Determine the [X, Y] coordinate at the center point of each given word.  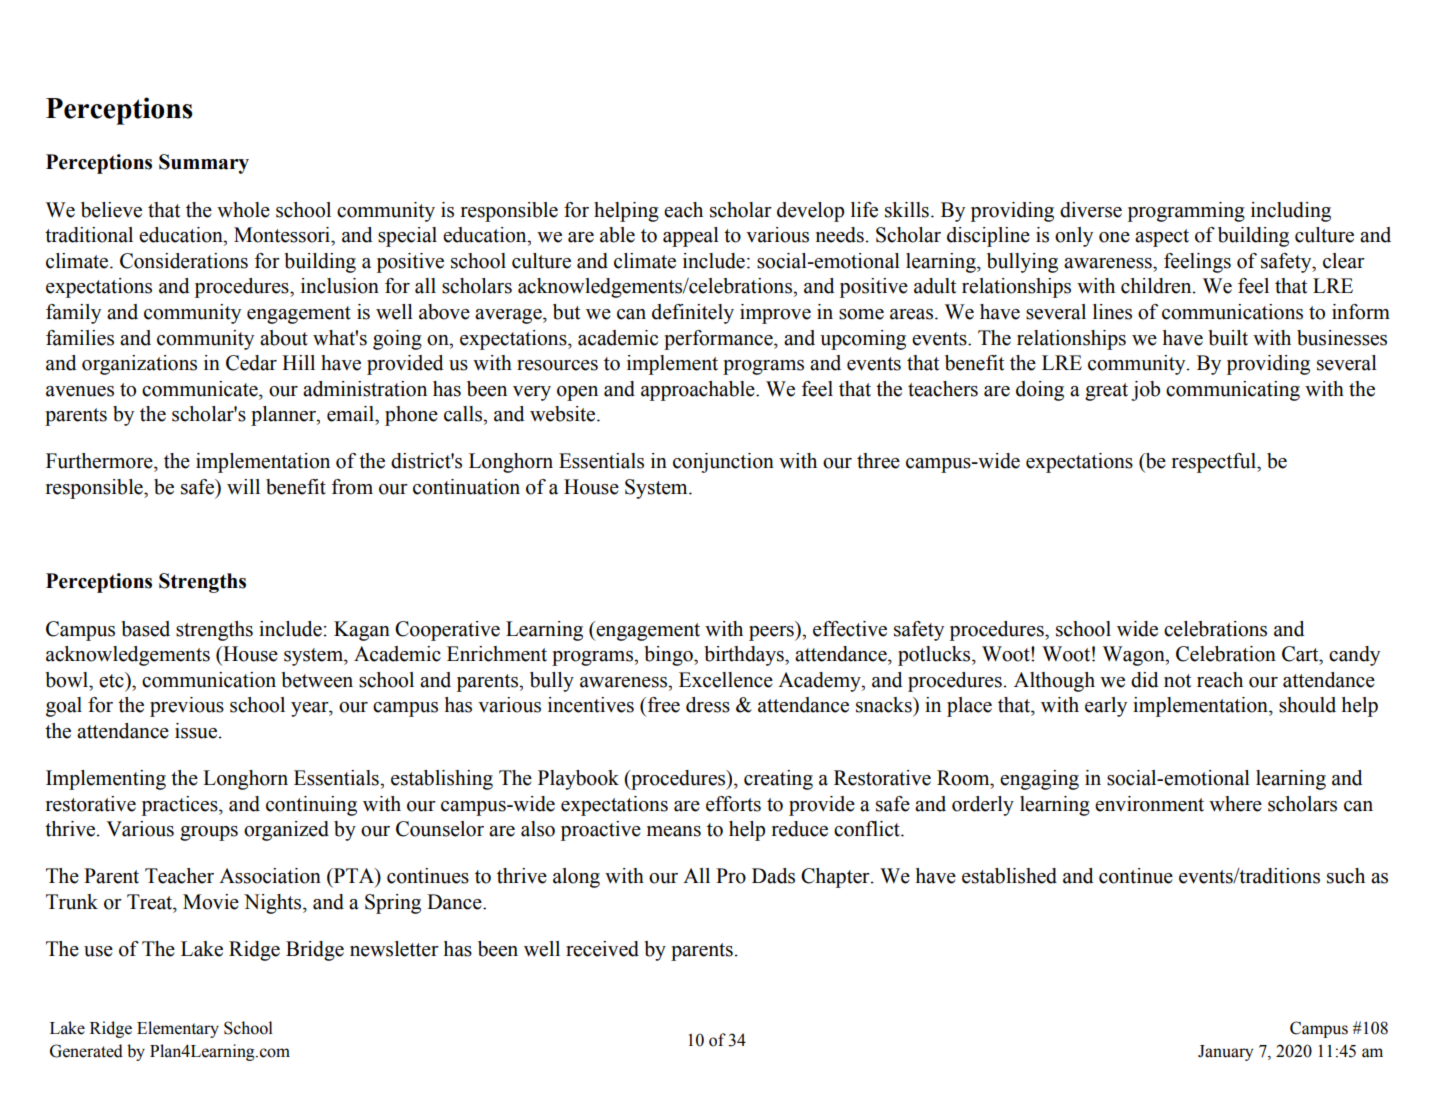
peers [772, 633]
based [145, 629]
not [1177, 681]
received [602, 949]
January [1225, 1053]
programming [1186, 212]
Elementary [178, 1029]
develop [810, 212]
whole [243, 210]
